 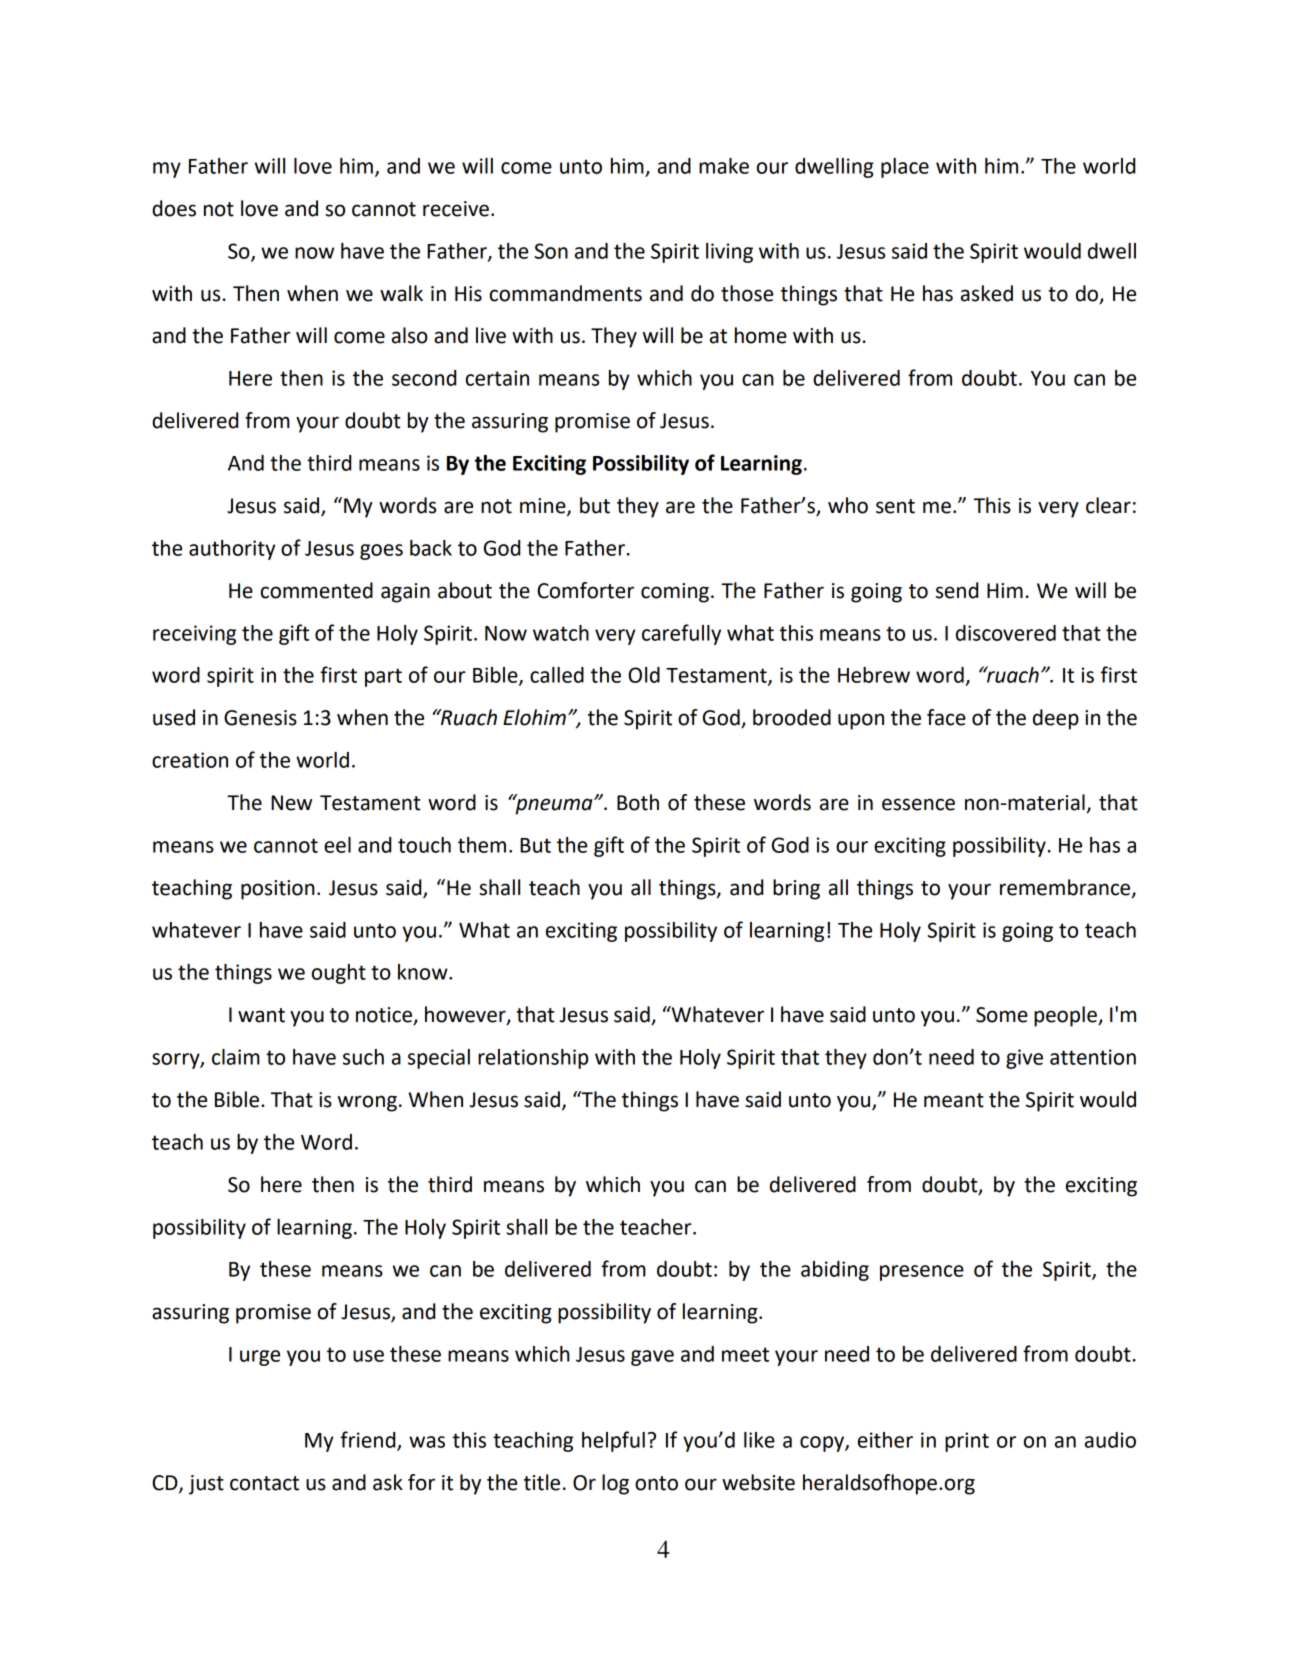 What do you see at coordinates (264, 1483) in the screenshot?
I see `contact` at bounding box center [264, 1483].
